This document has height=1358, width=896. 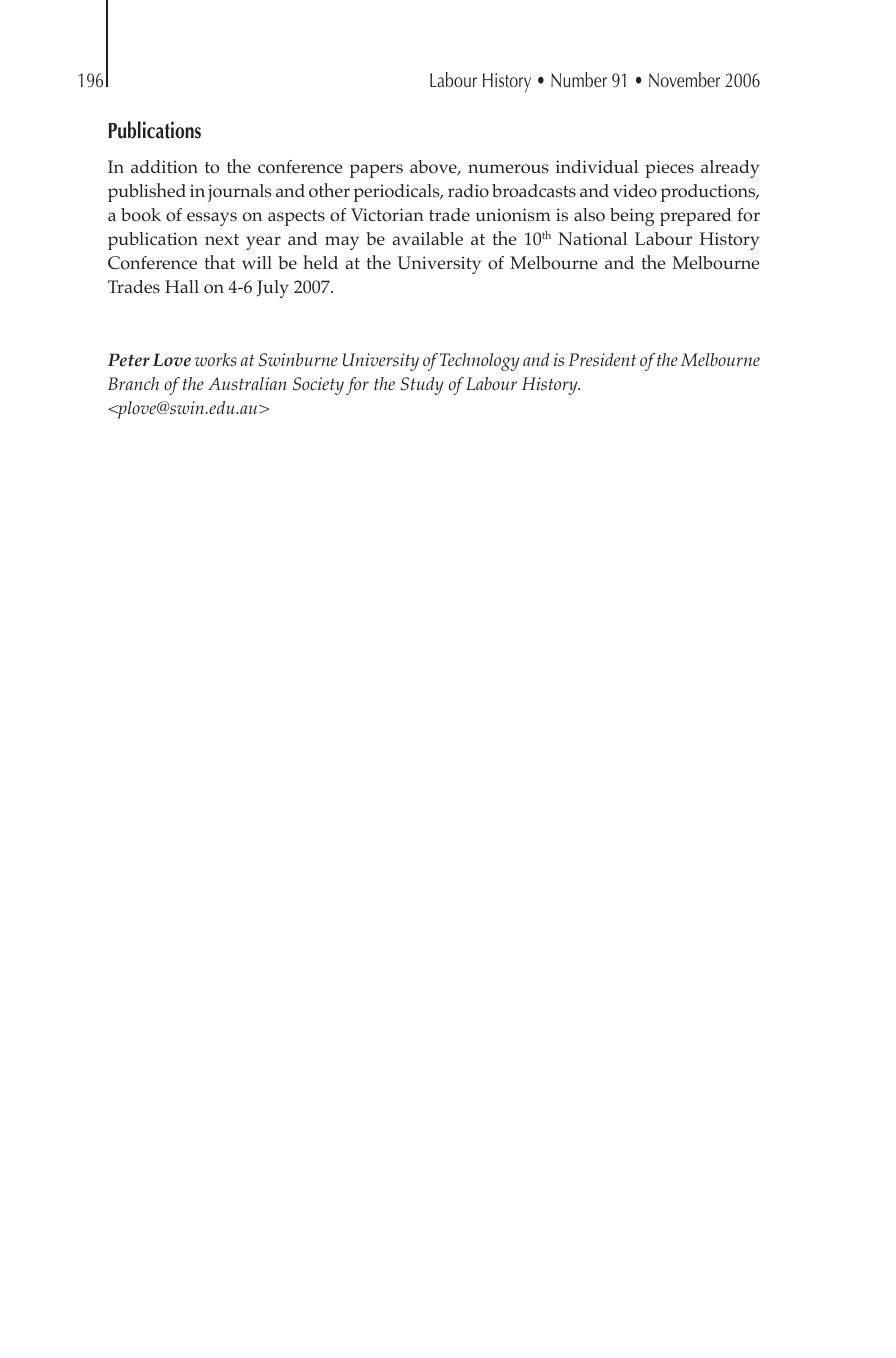 What do you see at coordinates (422, 386) in the document?
I see `Study` at bounding box center [422, 386].
